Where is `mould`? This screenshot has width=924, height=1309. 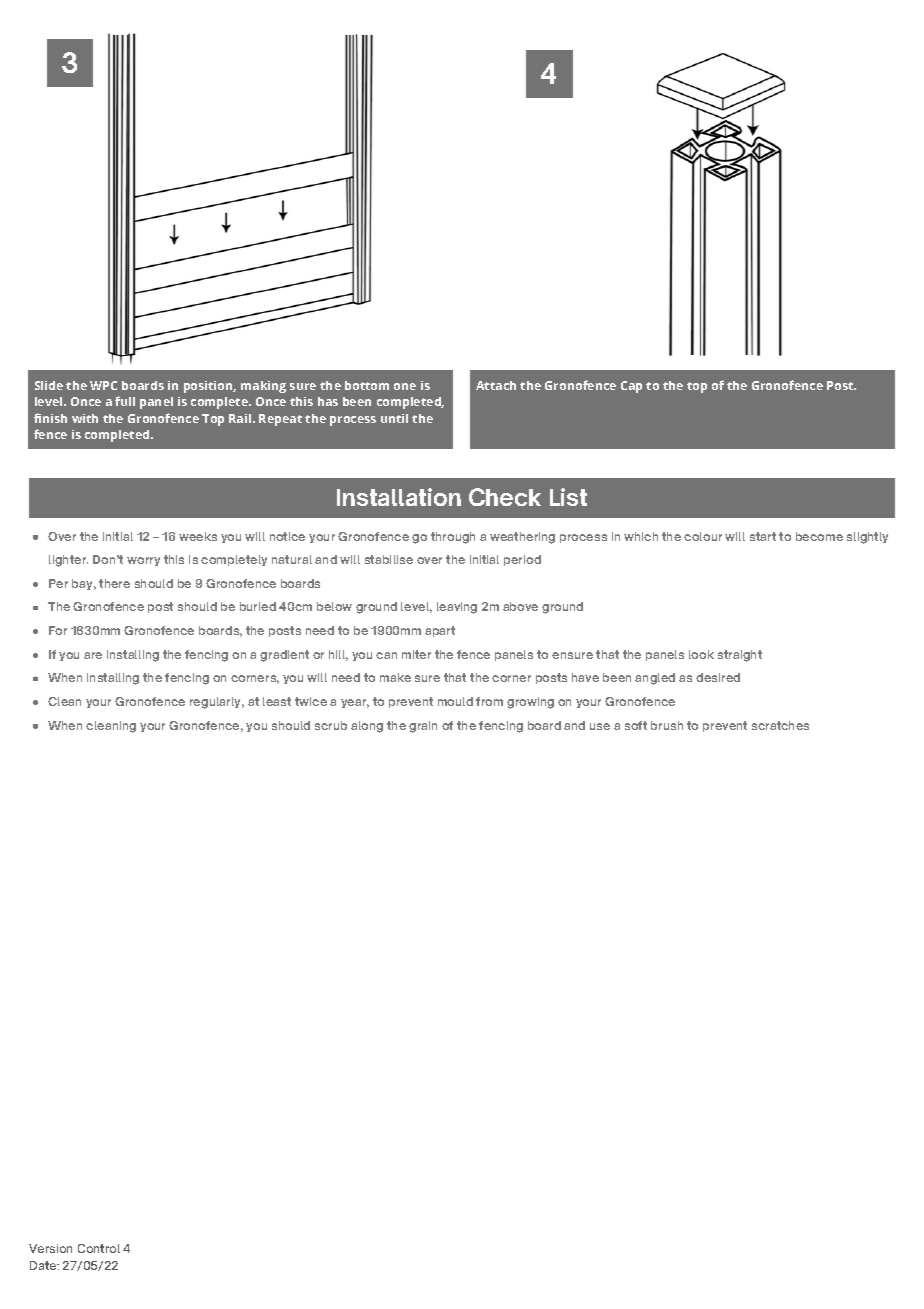
mould is located at coordinates (455, 701).
